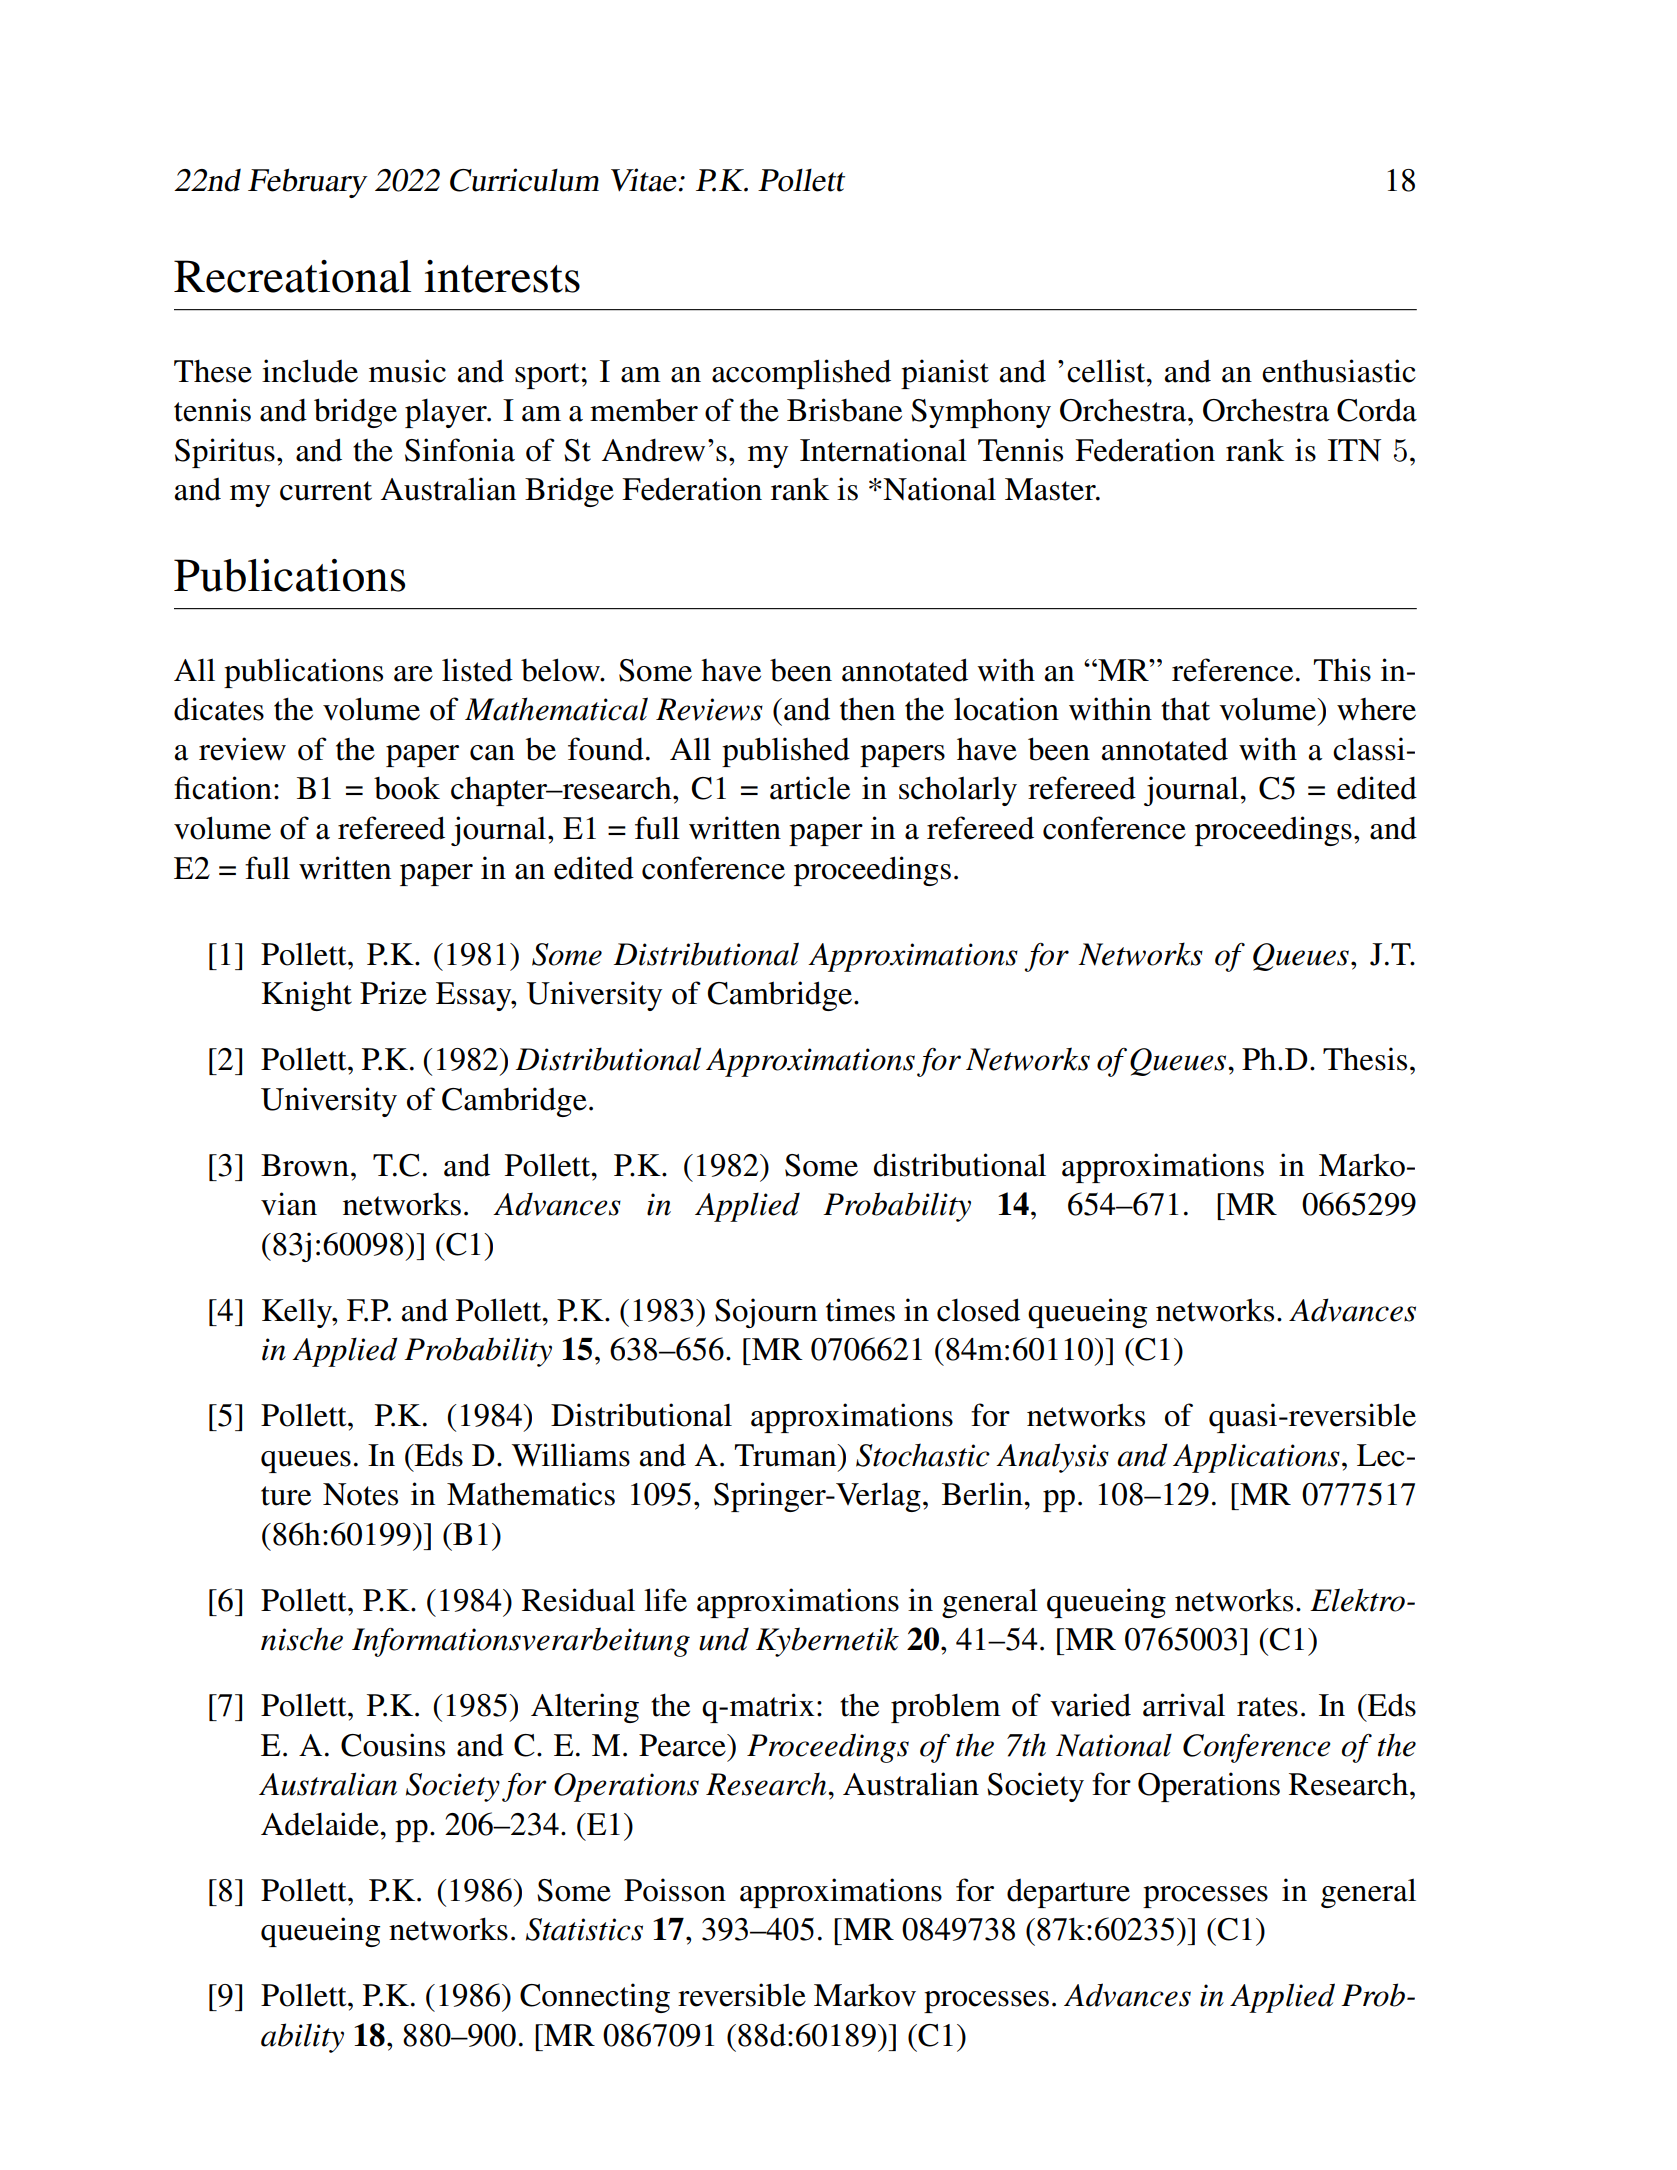 The image size is (1677, 2170). I want to click on Applications, so click(1256, 1458).
